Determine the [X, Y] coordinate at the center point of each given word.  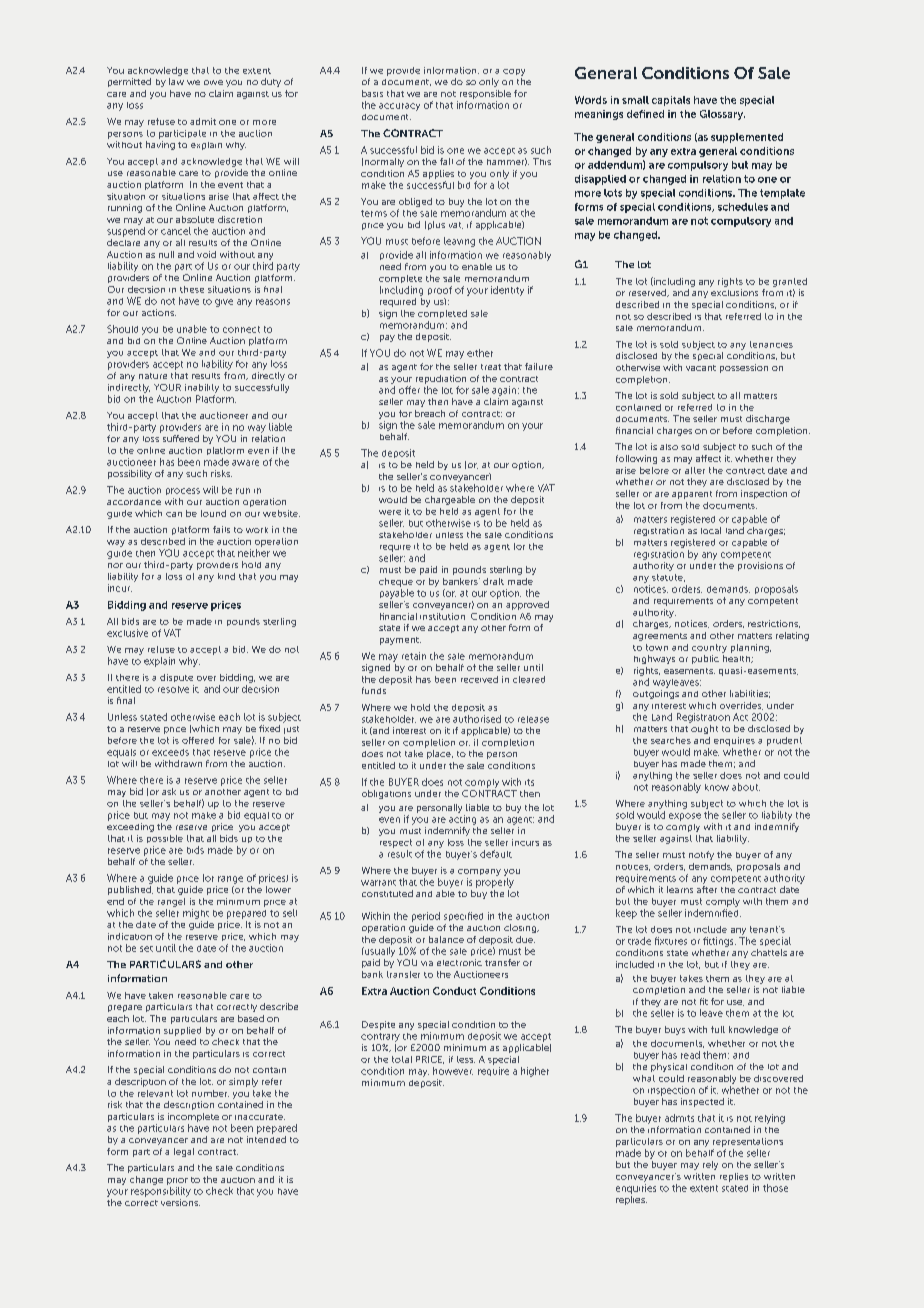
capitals [671, 101]
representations [748, 1142]
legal [184, 1152]
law [176, 81]
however [453, 1071]
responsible [485, 94]
